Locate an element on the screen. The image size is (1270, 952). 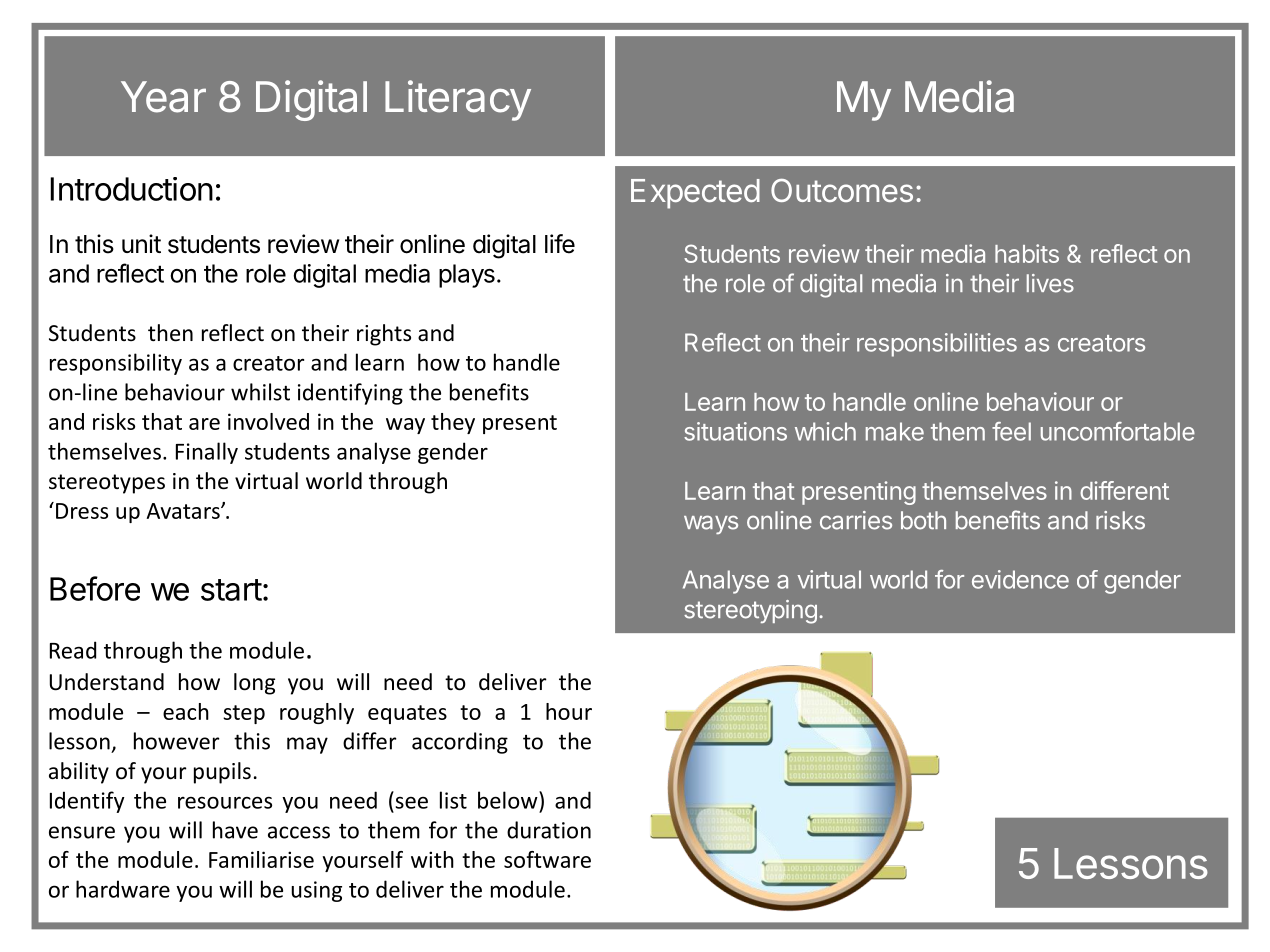
they is located at coordinates (453, 423).
